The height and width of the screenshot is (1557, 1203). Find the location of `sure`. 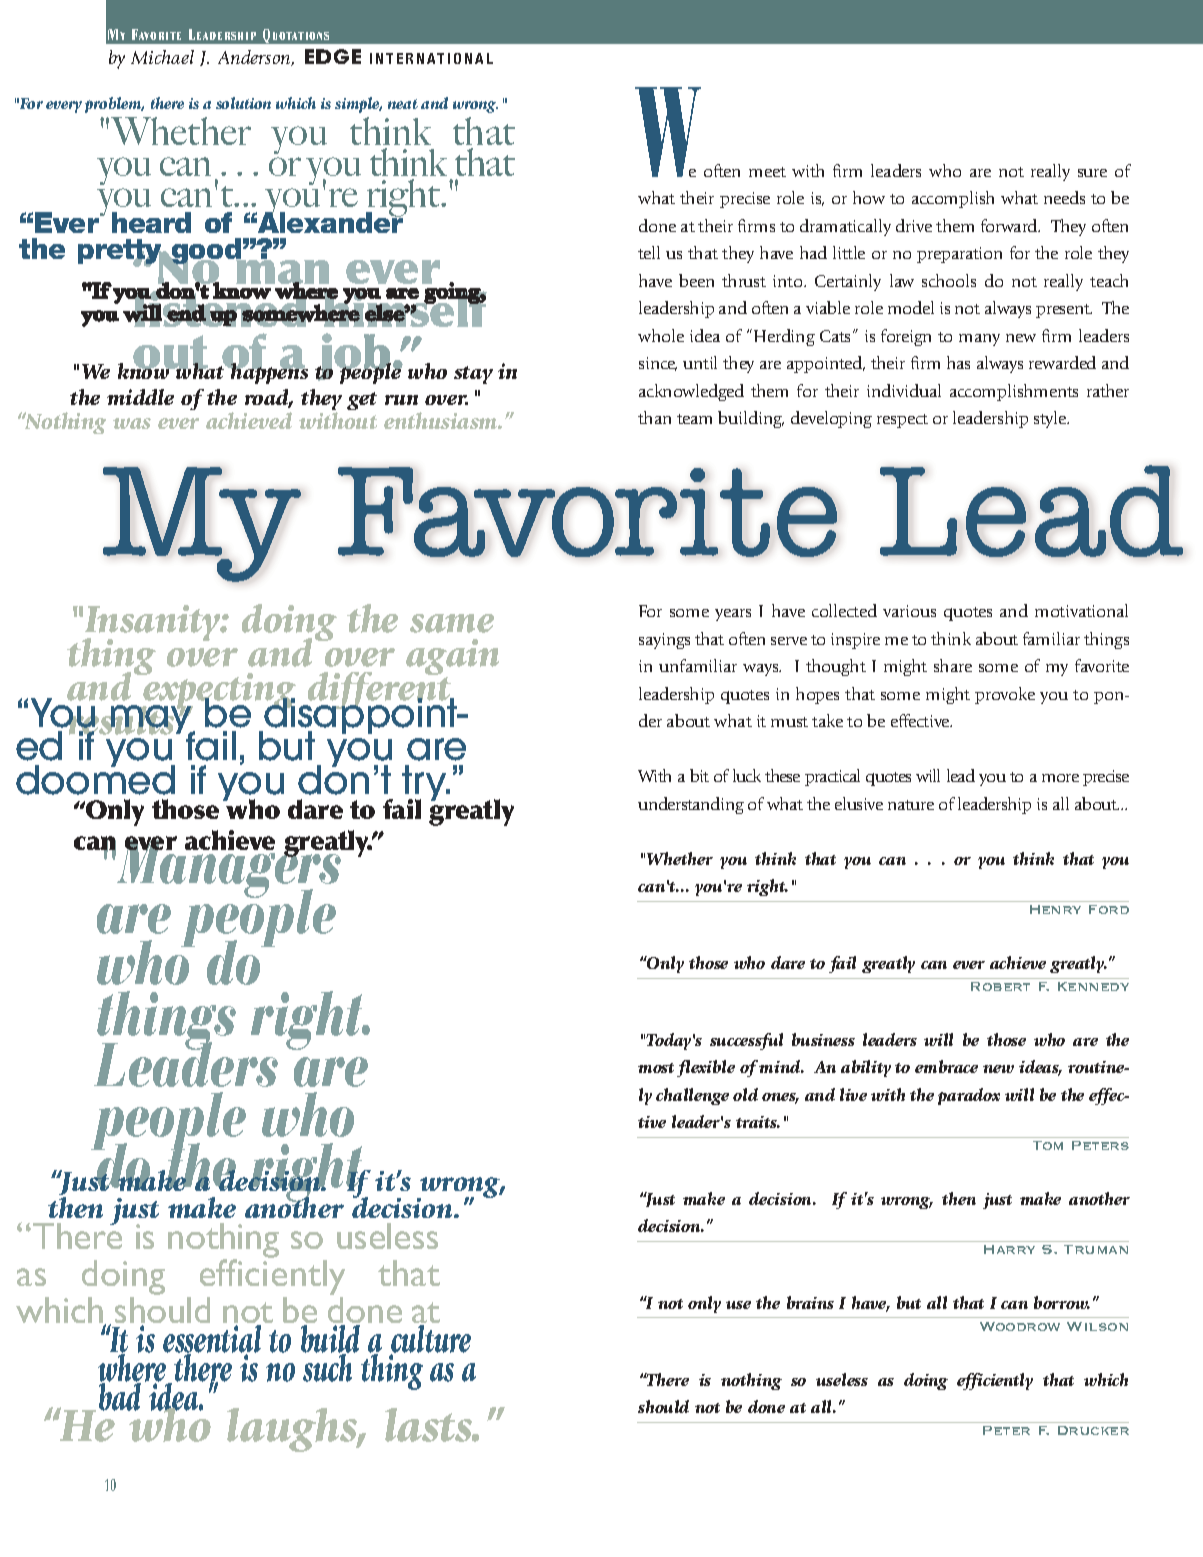

sure is located at coordinates (1092, 173).
